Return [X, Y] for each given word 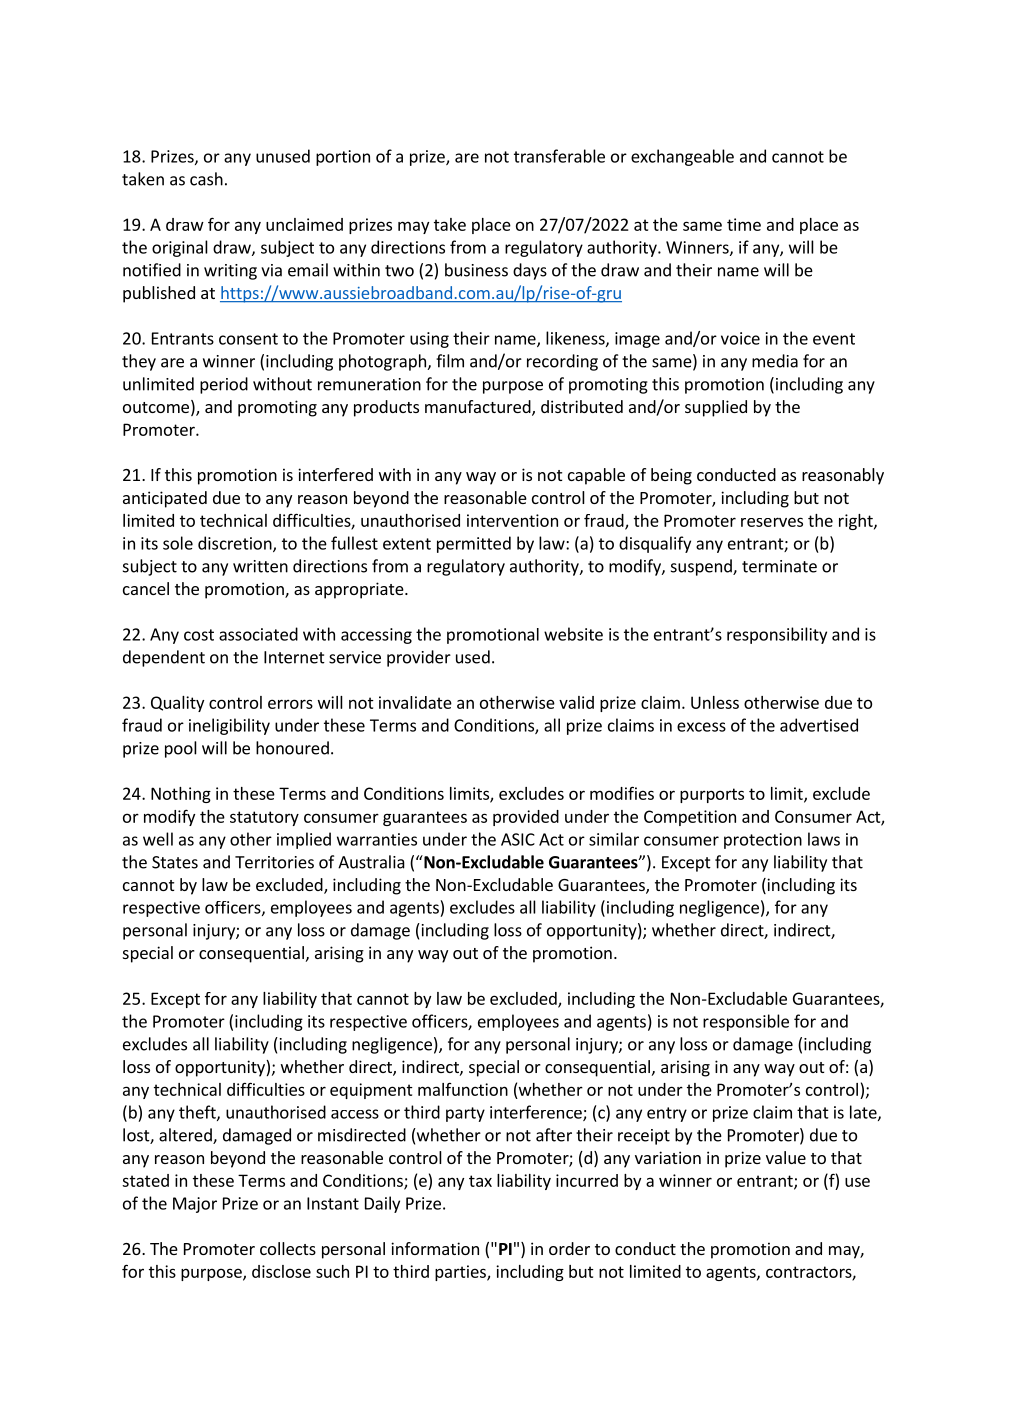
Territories [274, 862]
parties [461, 1273]
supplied [716, 408]
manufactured [479, 408]
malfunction [463, 1089]
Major [195, 1205]
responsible [746, 1022]
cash [206, 179]
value [786, 1157]
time [744, 224]
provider [419, 658]
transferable [559, 156]
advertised [819, 725]
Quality [177, 704]
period [224, 385]
